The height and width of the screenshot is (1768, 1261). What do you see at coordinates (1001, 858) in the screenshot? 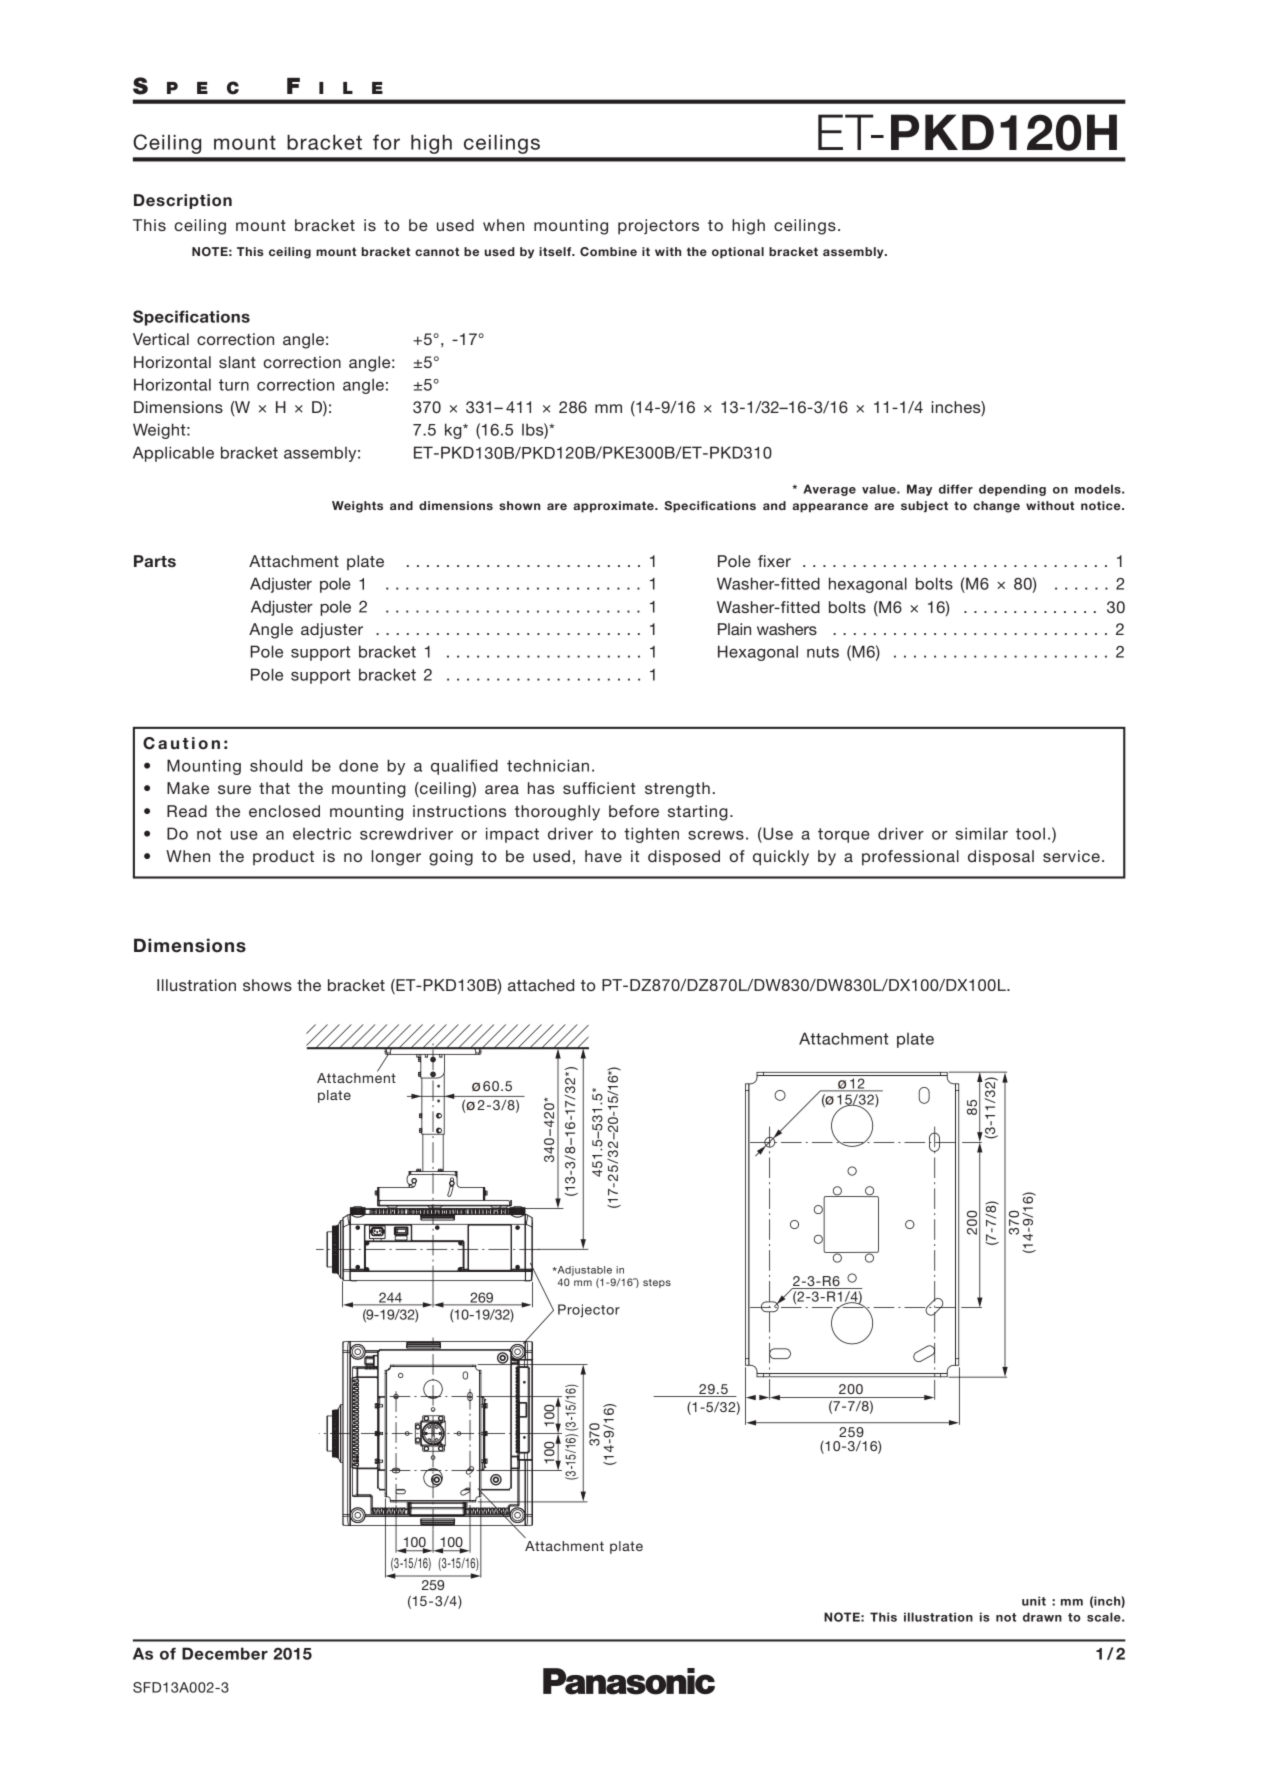
I see `disposal` at bounding box center [1001, 858].
